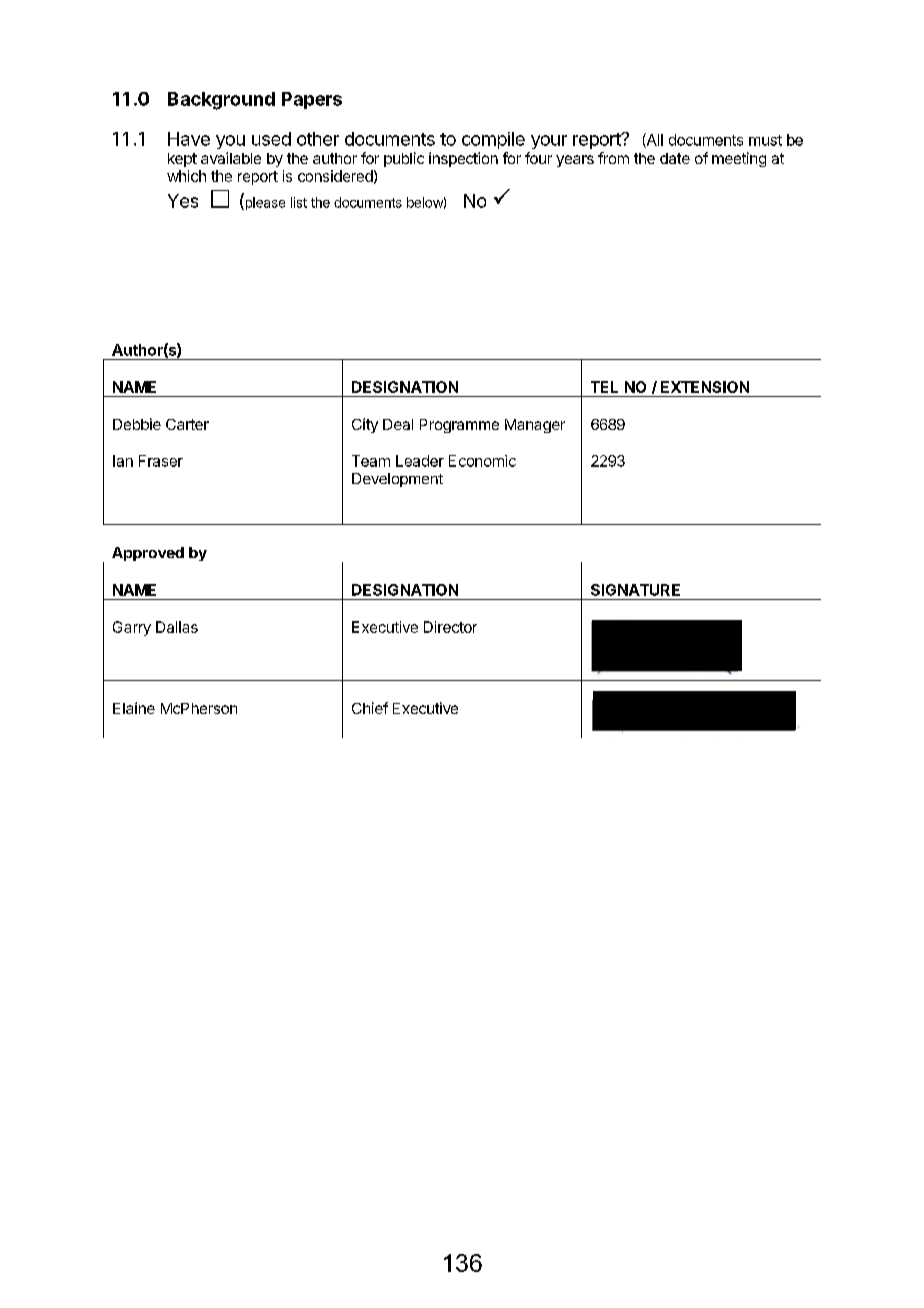  What do you see at coordinates (134, 708) in the document?
I see `Elaine` at bounding box center [134, 708].
